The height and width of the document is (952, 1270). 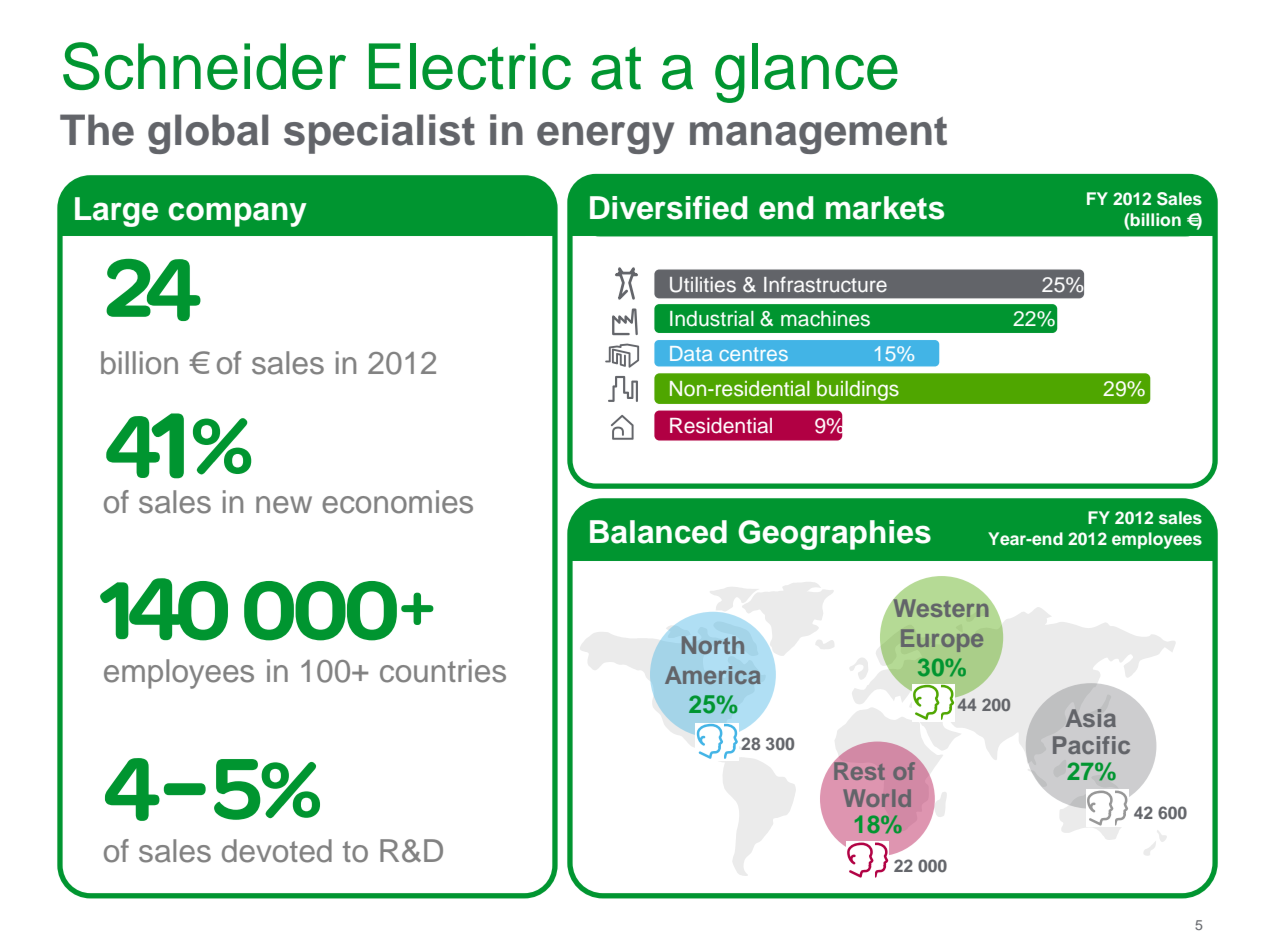 I want to click on Infrastructure, so click(x=825, y=284).
